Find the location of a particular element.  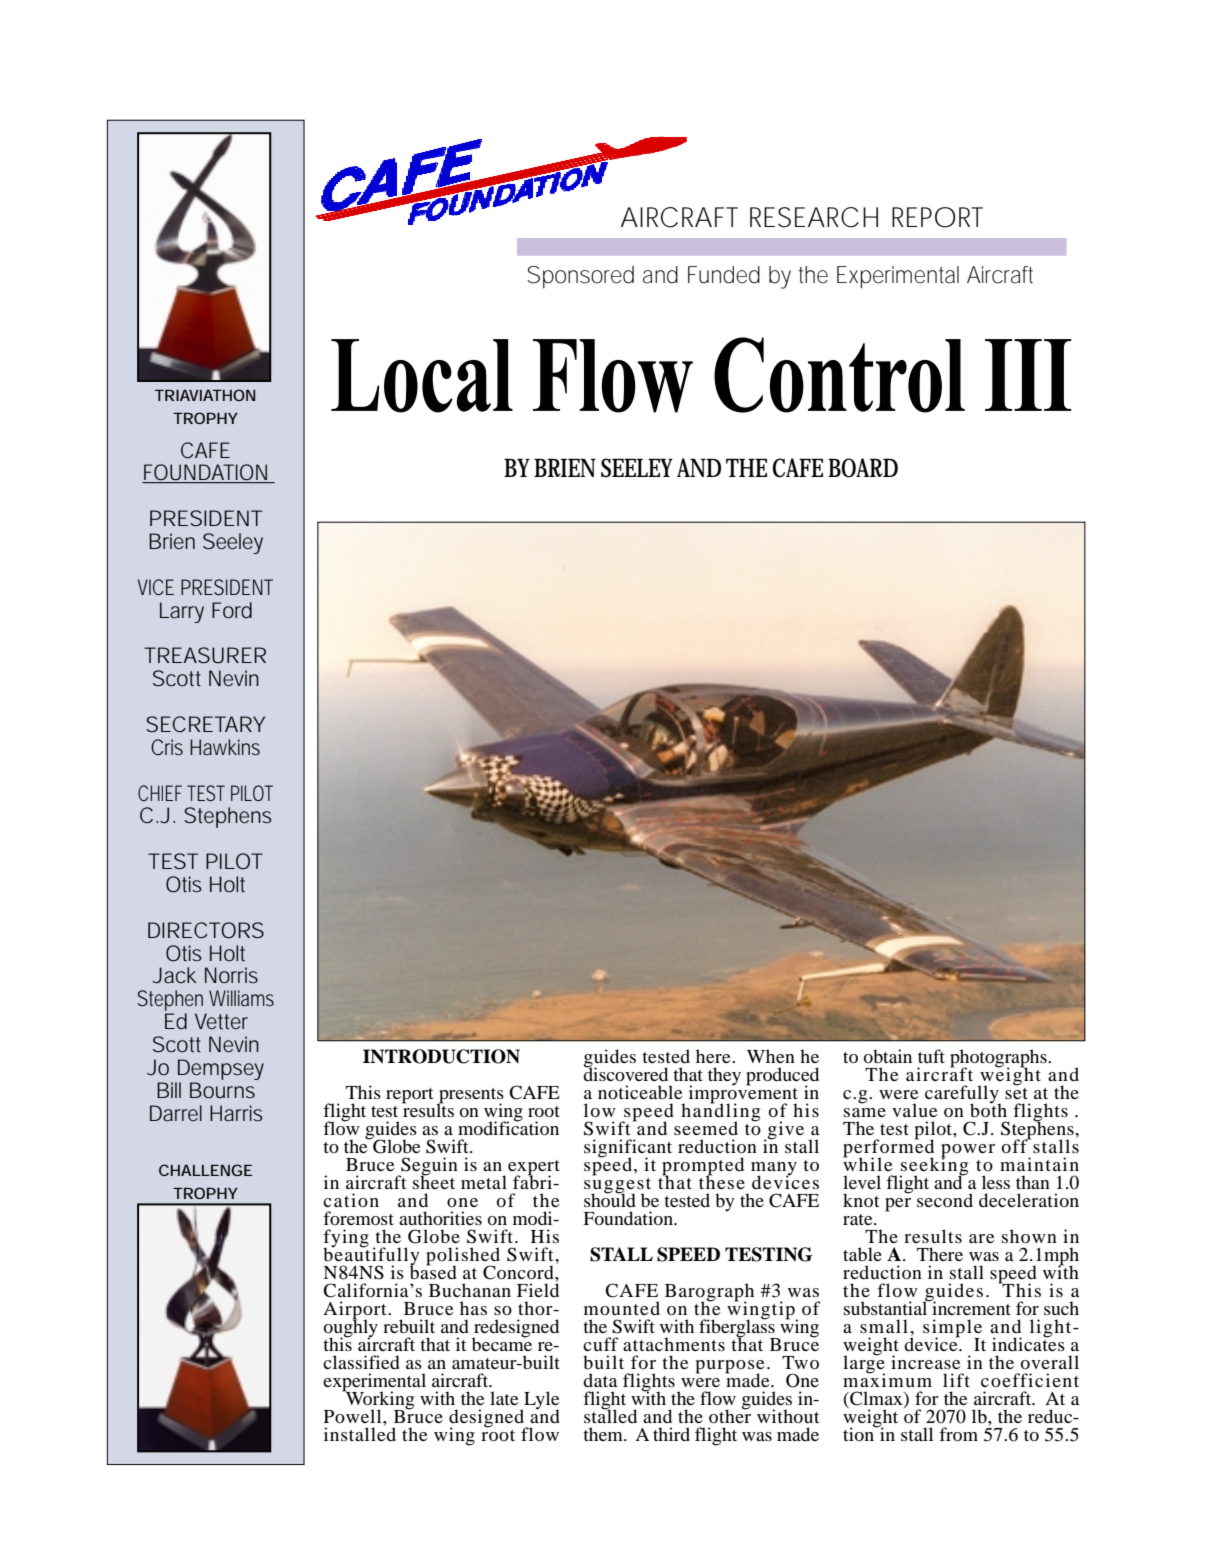

Ford is located at coordinates (232, 610).
